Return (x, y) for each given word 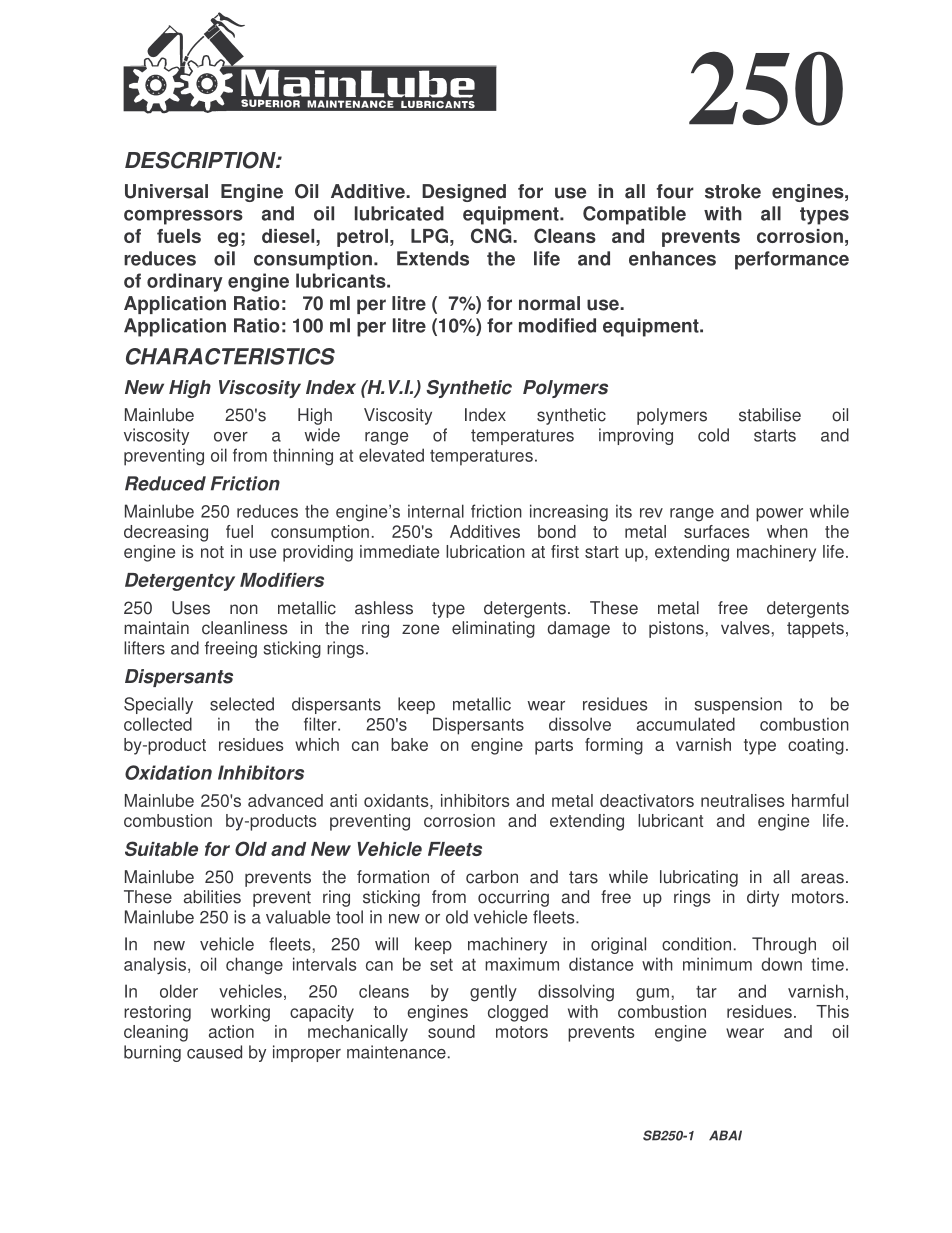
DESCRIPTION (201, 160)
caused (214, 1052)
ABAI (725, 1135)
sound (451, 1031)
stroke (733, 191)
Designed (464, 193)
